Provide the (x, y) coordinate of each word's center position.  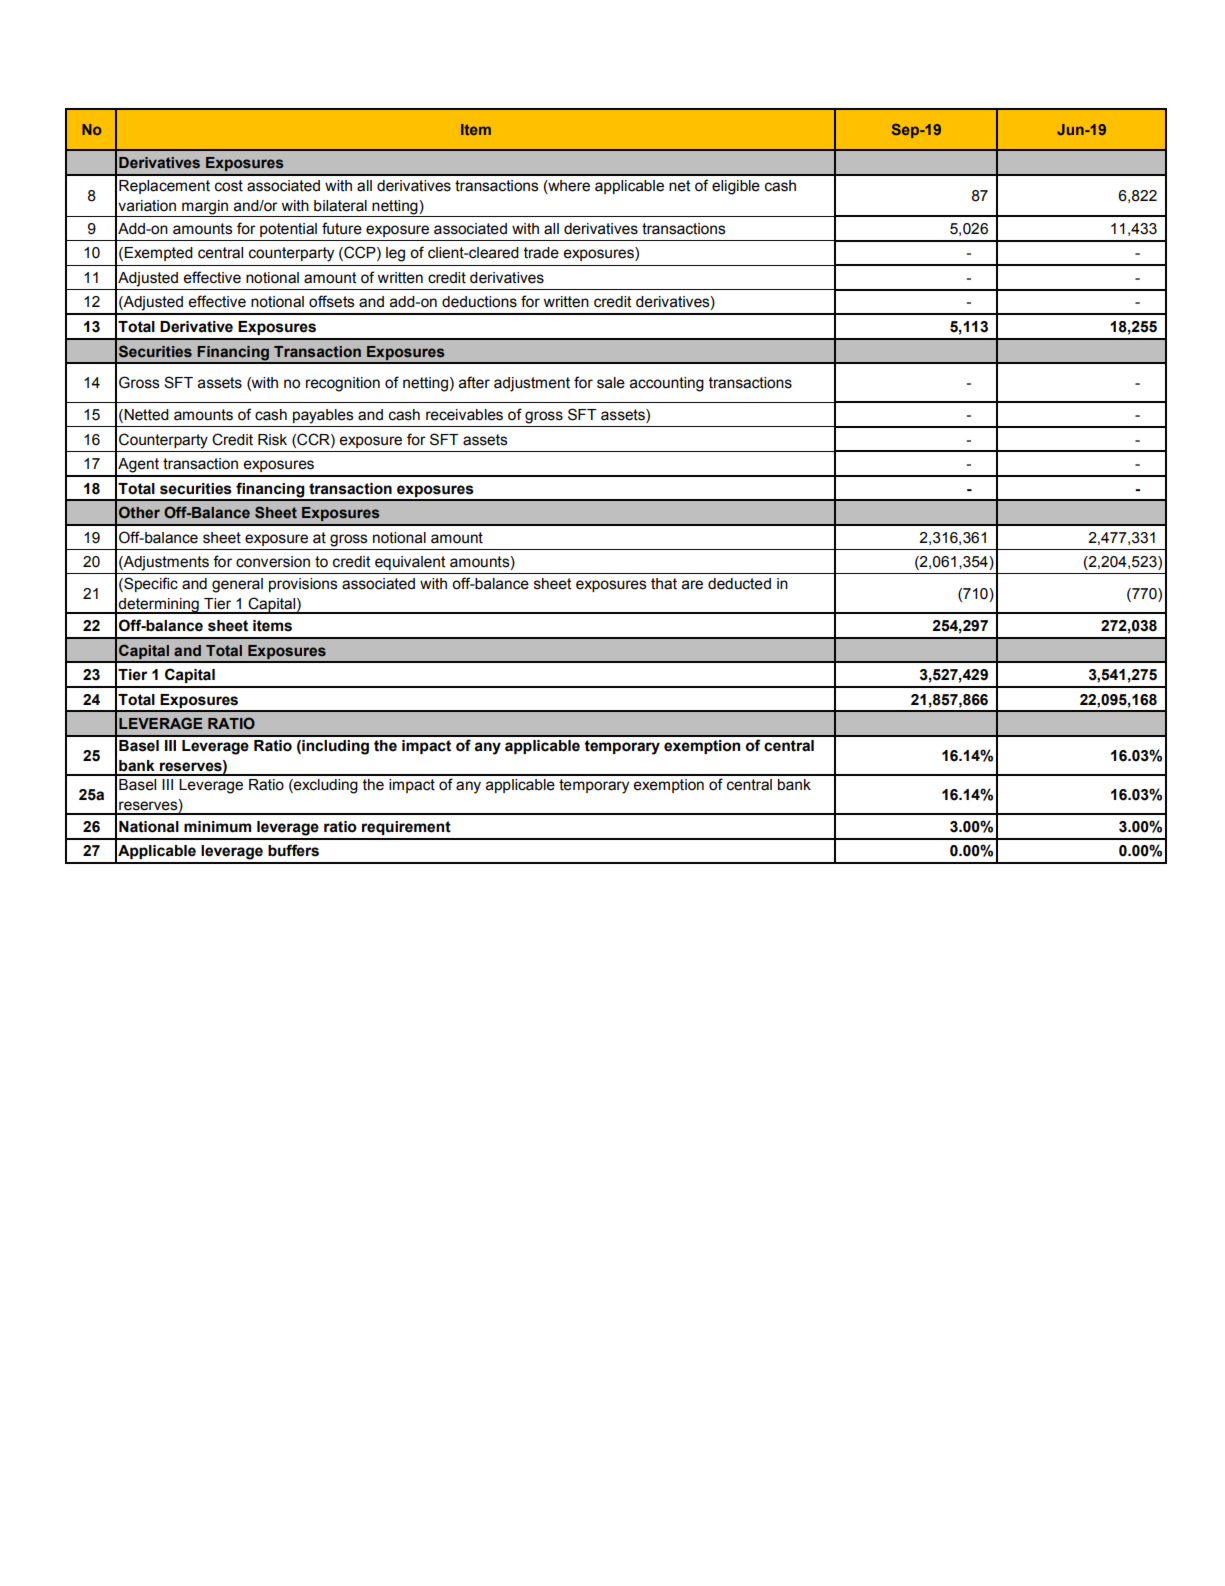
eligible (736, 187)
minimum (217, 827)
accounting (667, 384)
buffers (293, 850)
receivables (464, 415)
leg (395, 254)
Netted (145, 416)
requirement (406, 828)
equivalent (410, 563)
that (664, 584)
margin (205, 207)
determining (159, 606)
